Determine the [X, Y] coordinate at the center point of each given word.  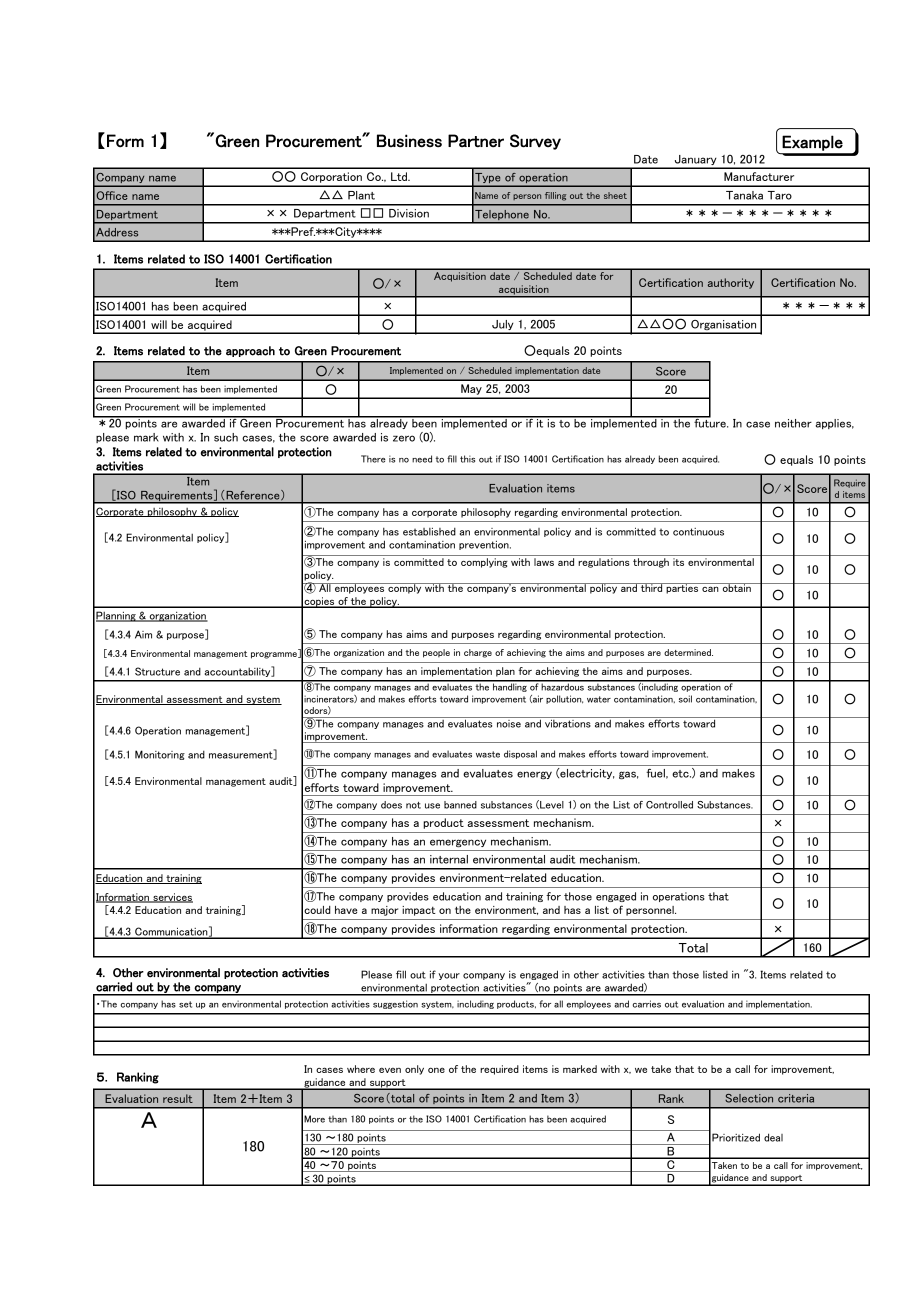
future [710, 422]
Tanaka [744, 195]
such [226, 437]
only [414, 1070]
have [346, 910]
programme [275, 655]
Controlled [669, 805]
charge [478, 653]
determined [688, 652]
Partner [476, 141]
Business [409, 141]
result [178, 1098]
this [467, 459]
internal [449, 859]
